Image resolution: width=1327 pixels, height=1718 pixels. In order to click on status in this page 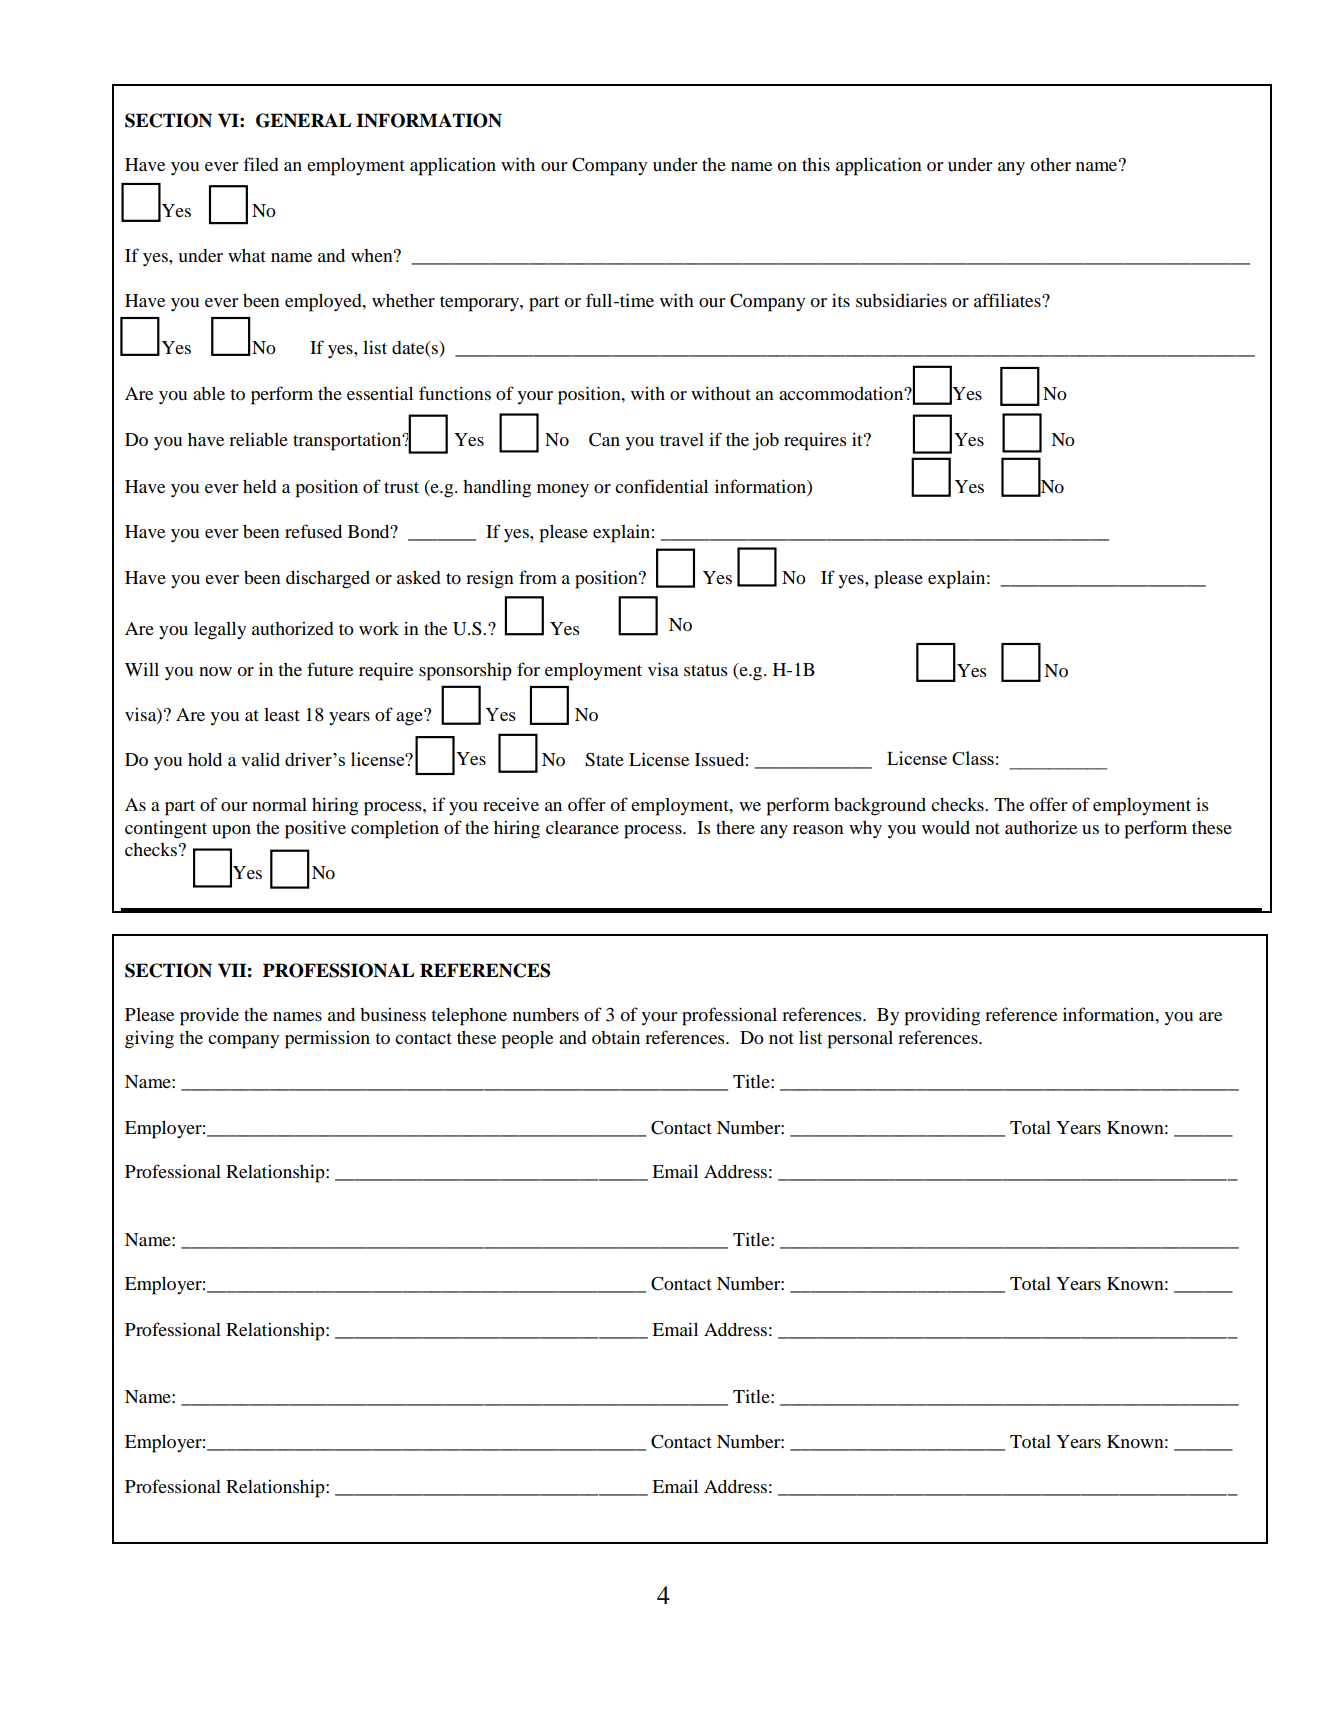, I will do `click(706, 670)`.
